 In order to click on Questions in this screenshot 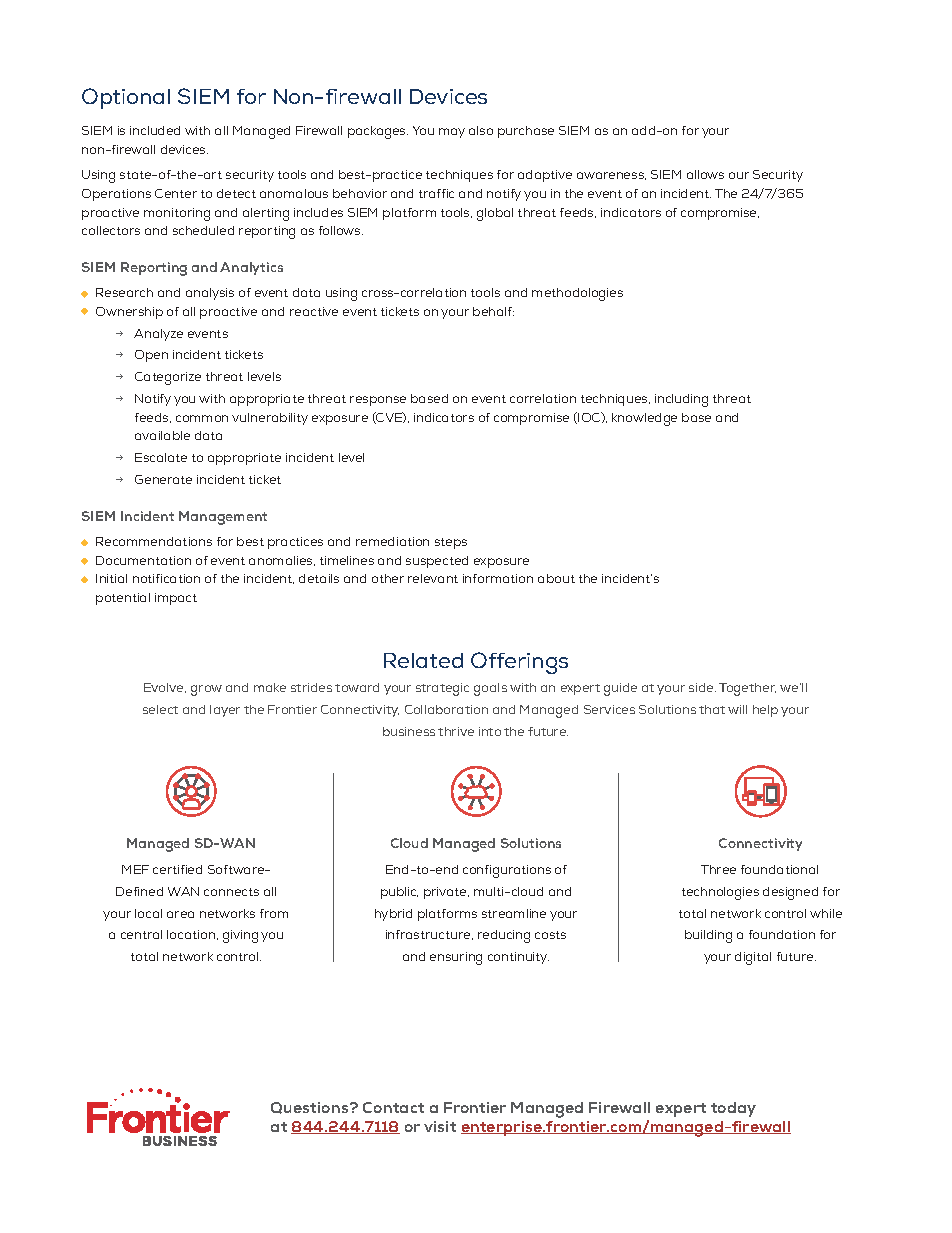, I will do `click(311, 1108)`.
